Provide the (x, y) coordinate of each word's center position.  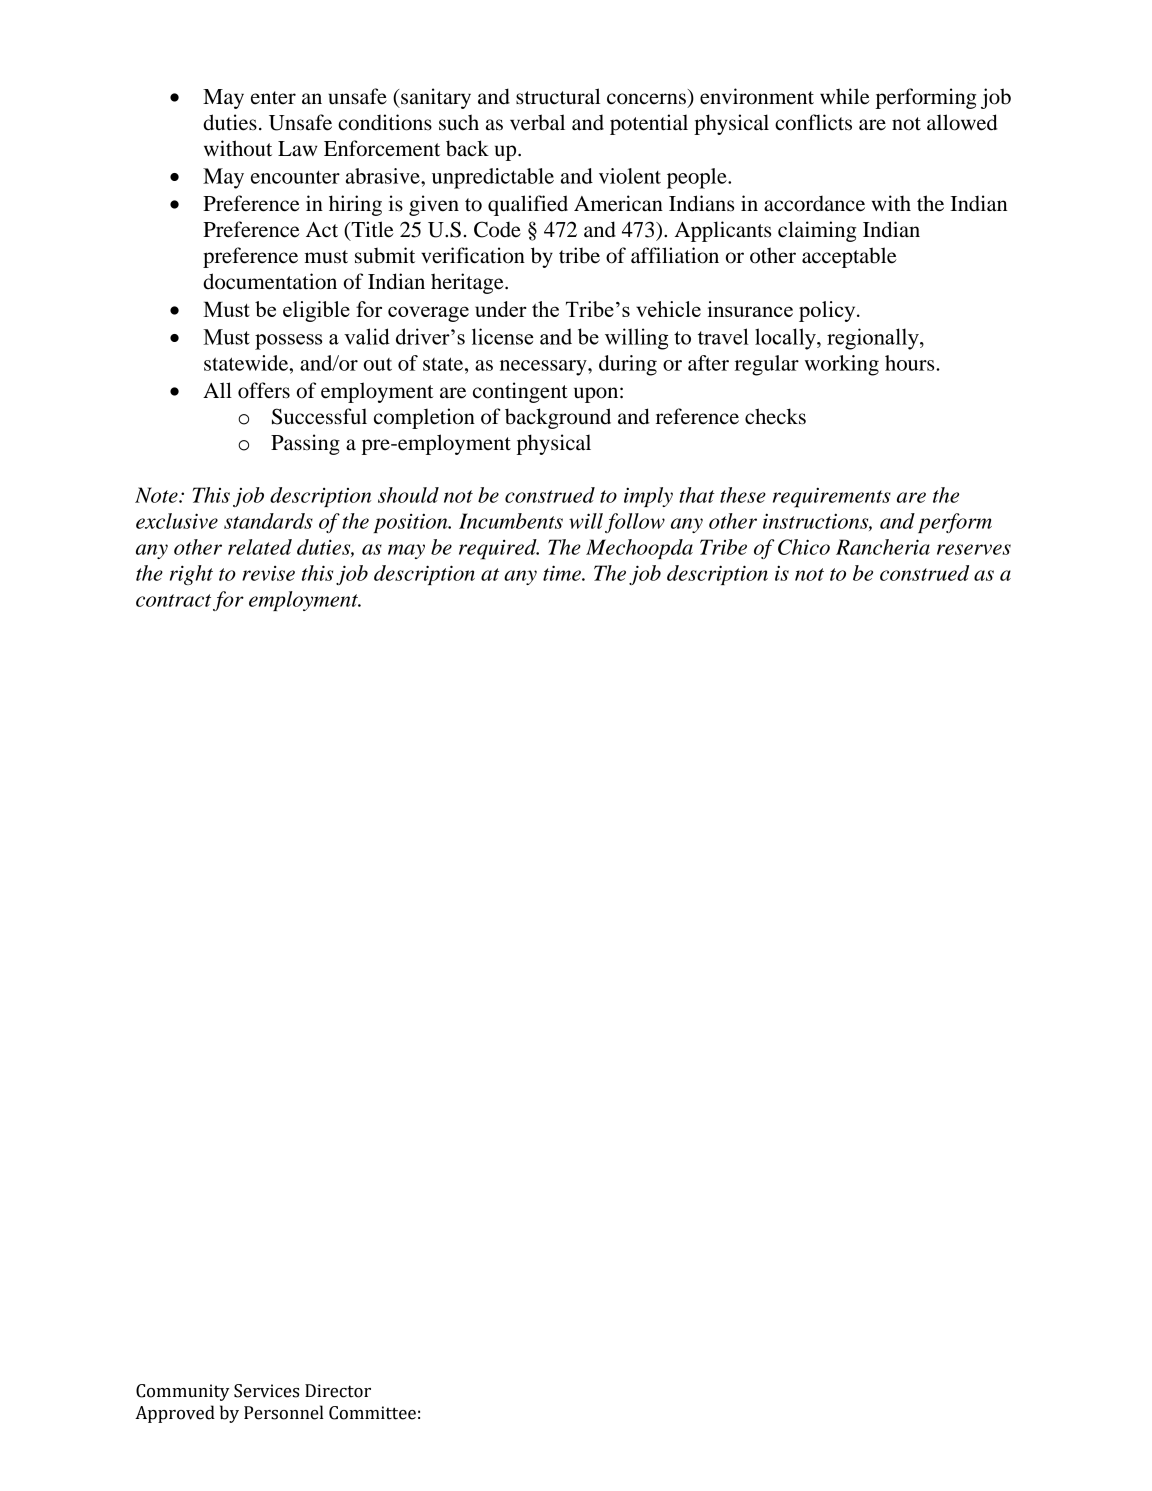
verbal (537, 122)
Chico (804, 547)
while (845, 96)
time (563, 573)
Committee (372, 1413)
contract (173, 600)
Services (266, 1391)
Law (298, 148)
